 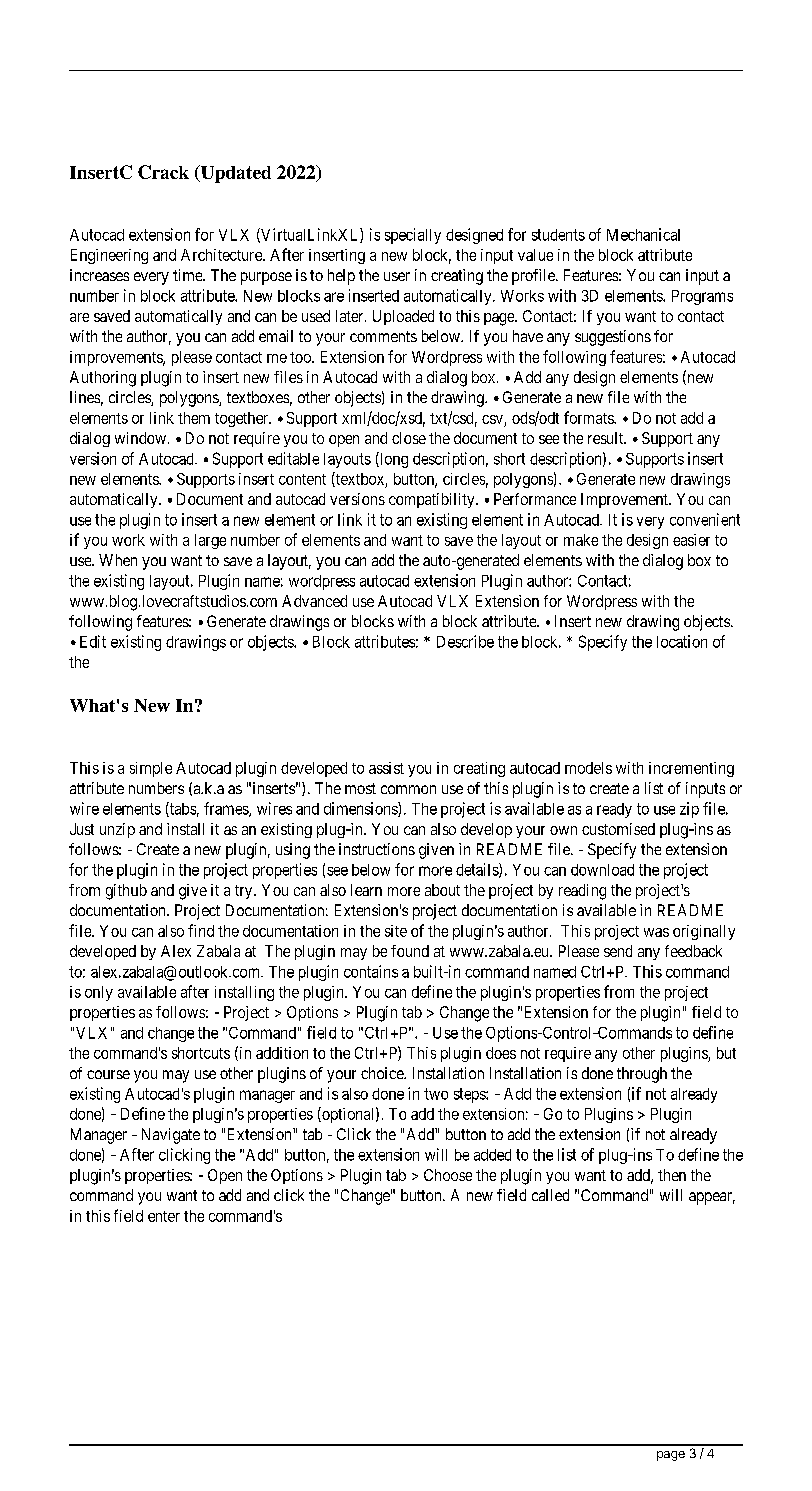 What do you see at coordinates (194, 418) in the screenshot?
I see `them` at bounding box center [194, 418].
